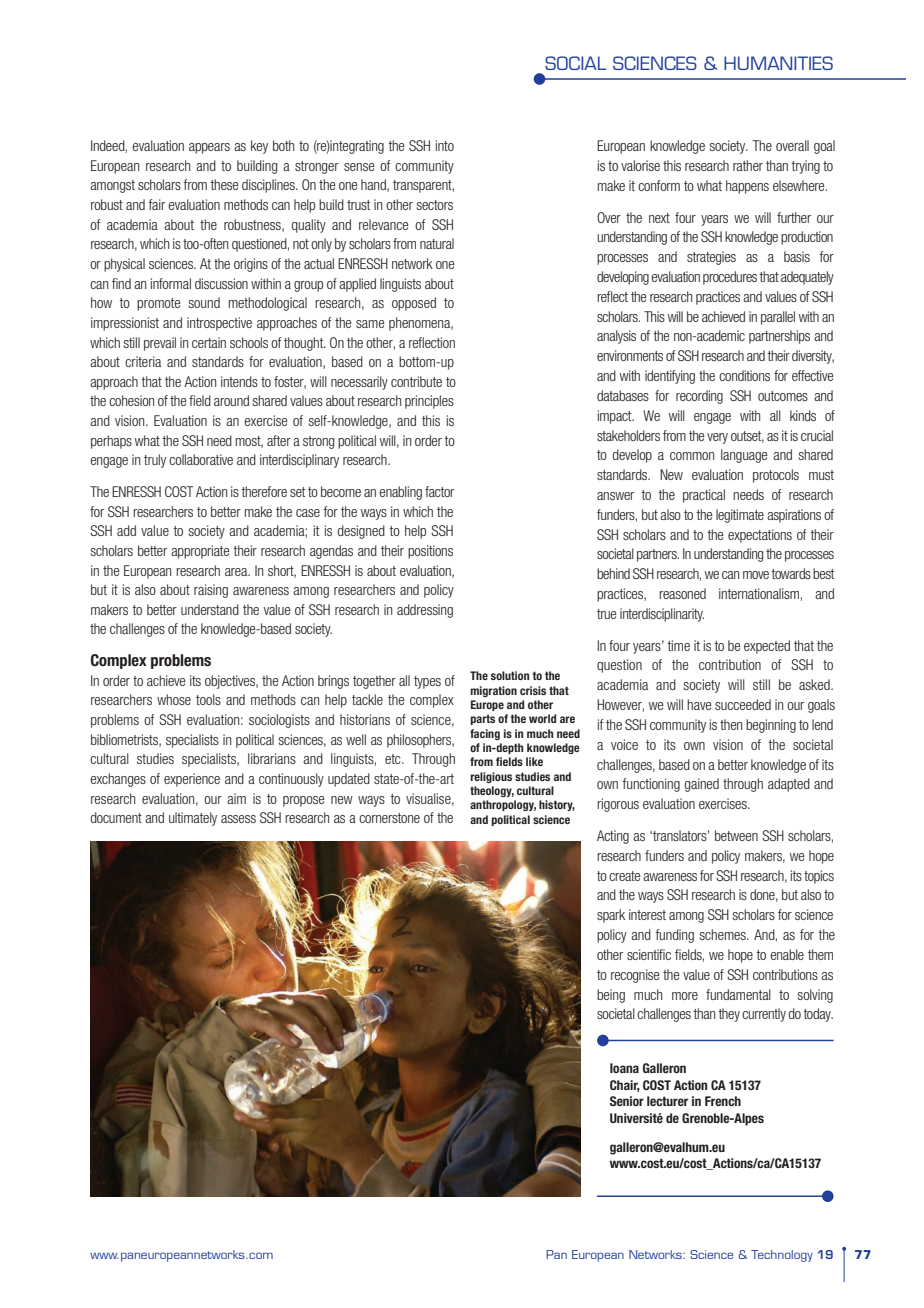 Image resolution: width=924 pixels, height=1308 pixels. What do you see at coordinates (611, 916) in the page?
I see `spark` at bounding box center [611, 916].
